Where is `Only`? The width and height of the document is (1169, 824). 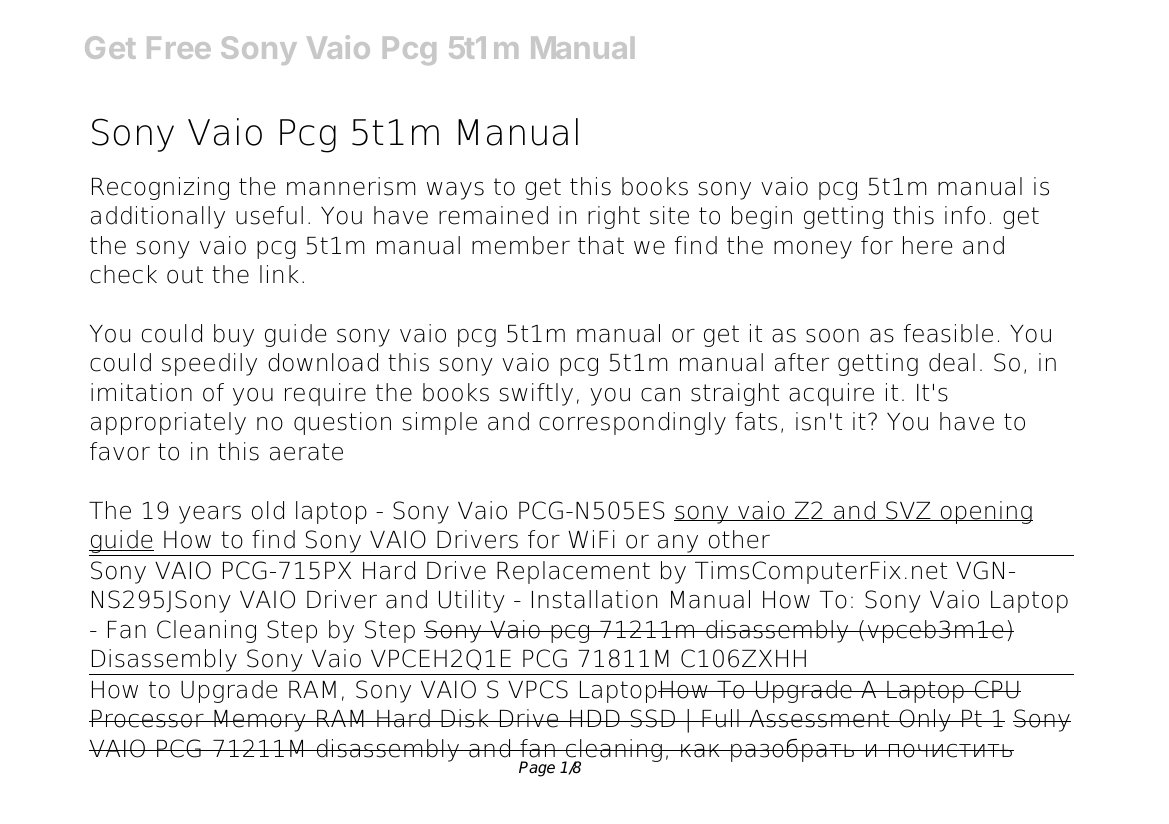
Only is located at coordinates (925, 720).
